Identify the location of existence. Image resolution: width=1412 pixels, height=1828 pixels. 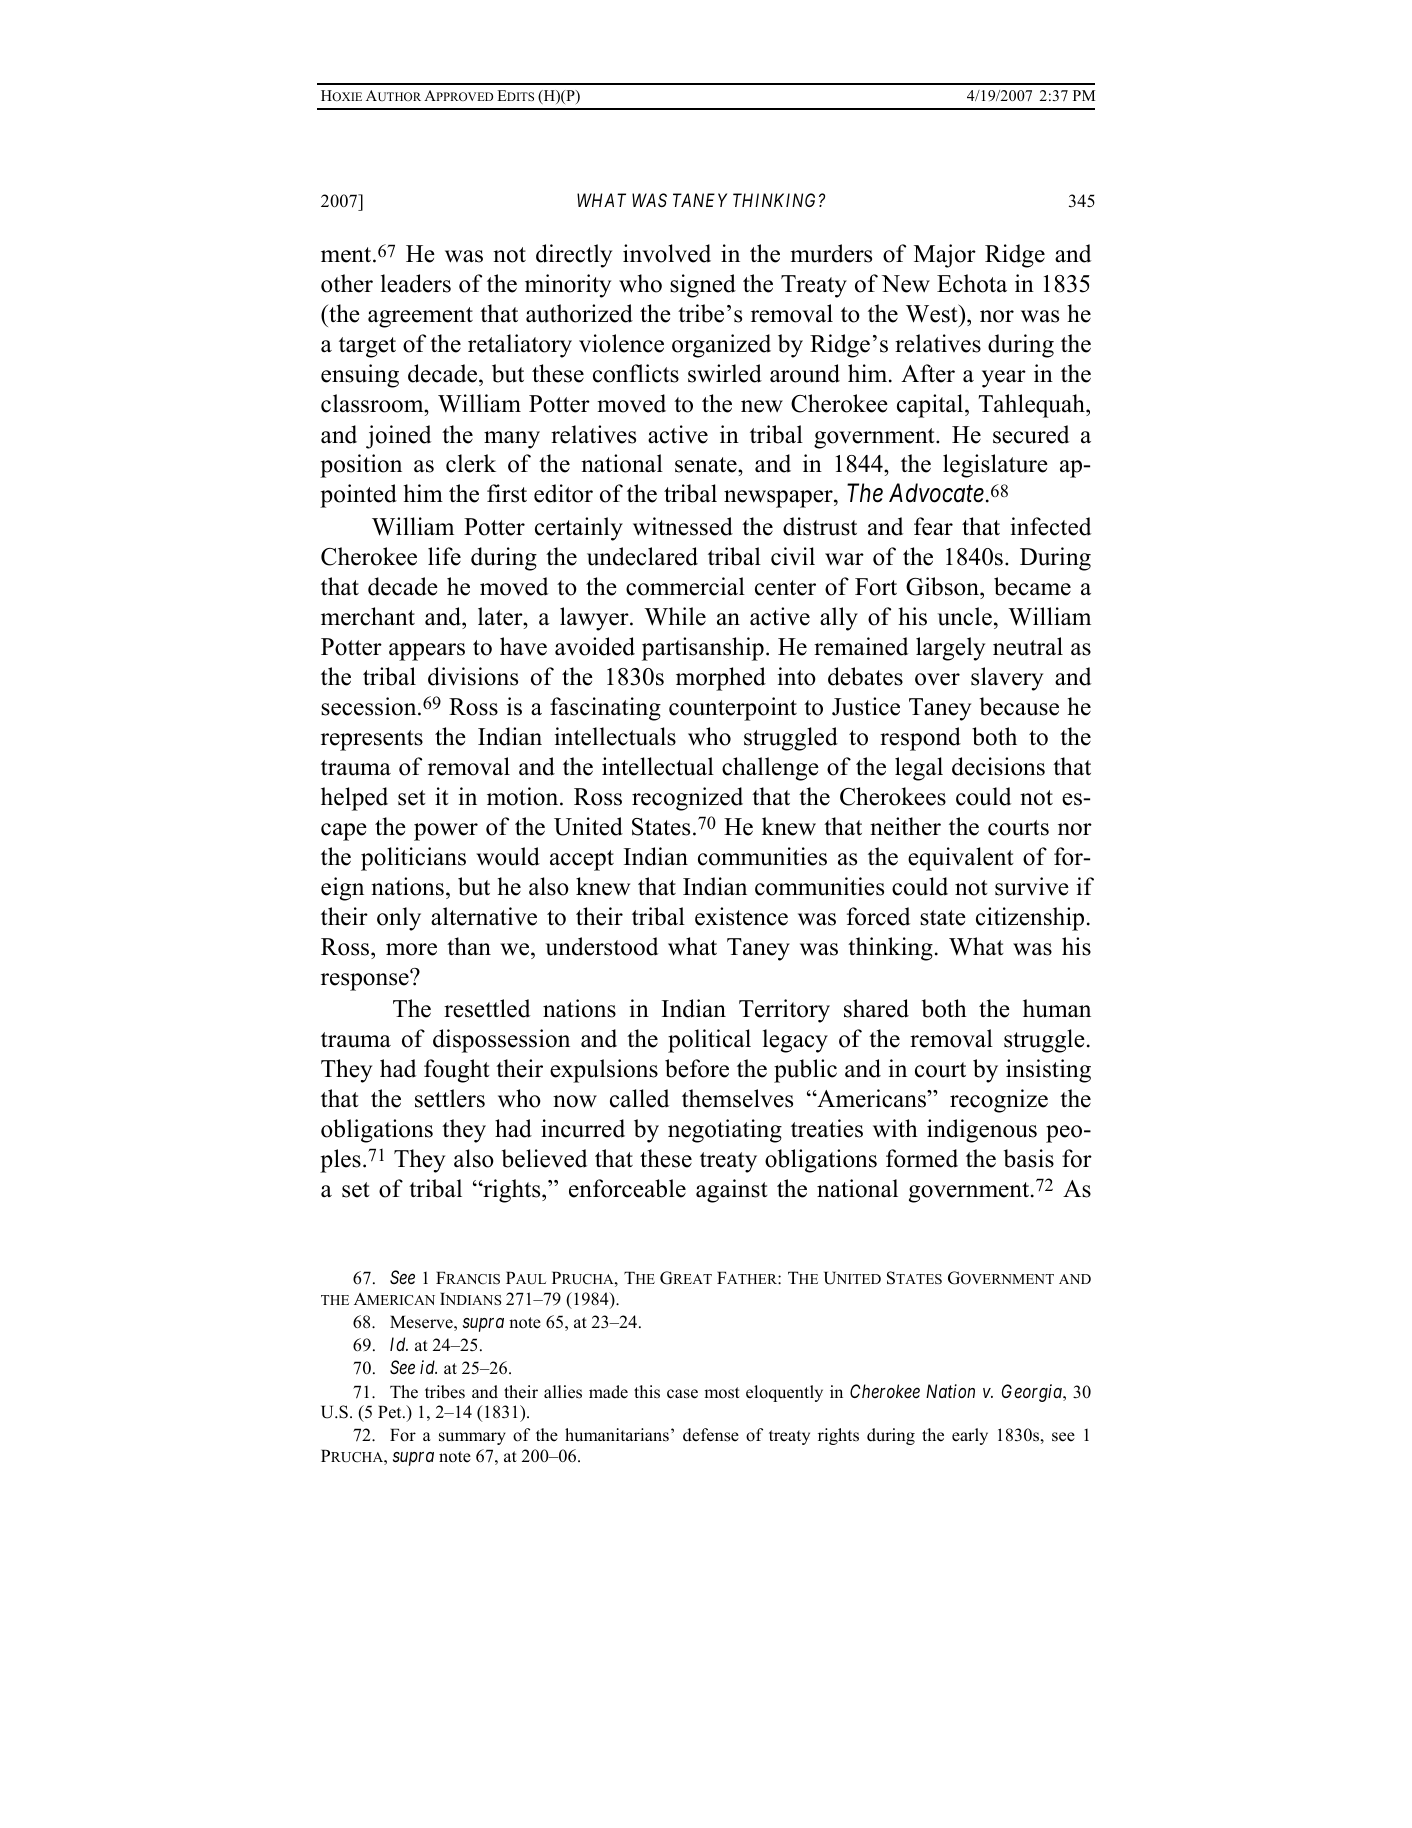
(741, 916).
